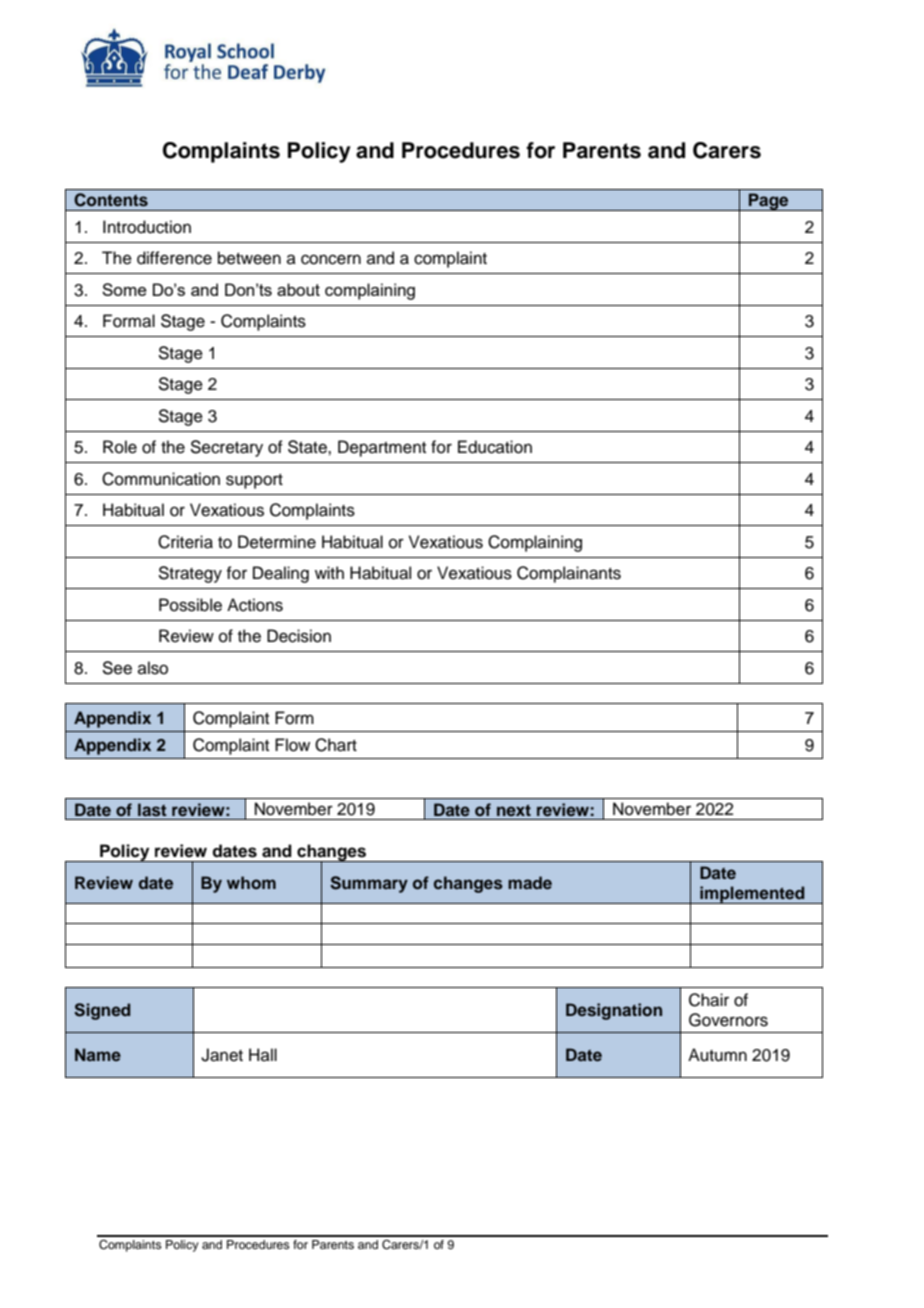  Describe the element at coordinates (263, 1054) in the image. I see `Hall` at that location.
